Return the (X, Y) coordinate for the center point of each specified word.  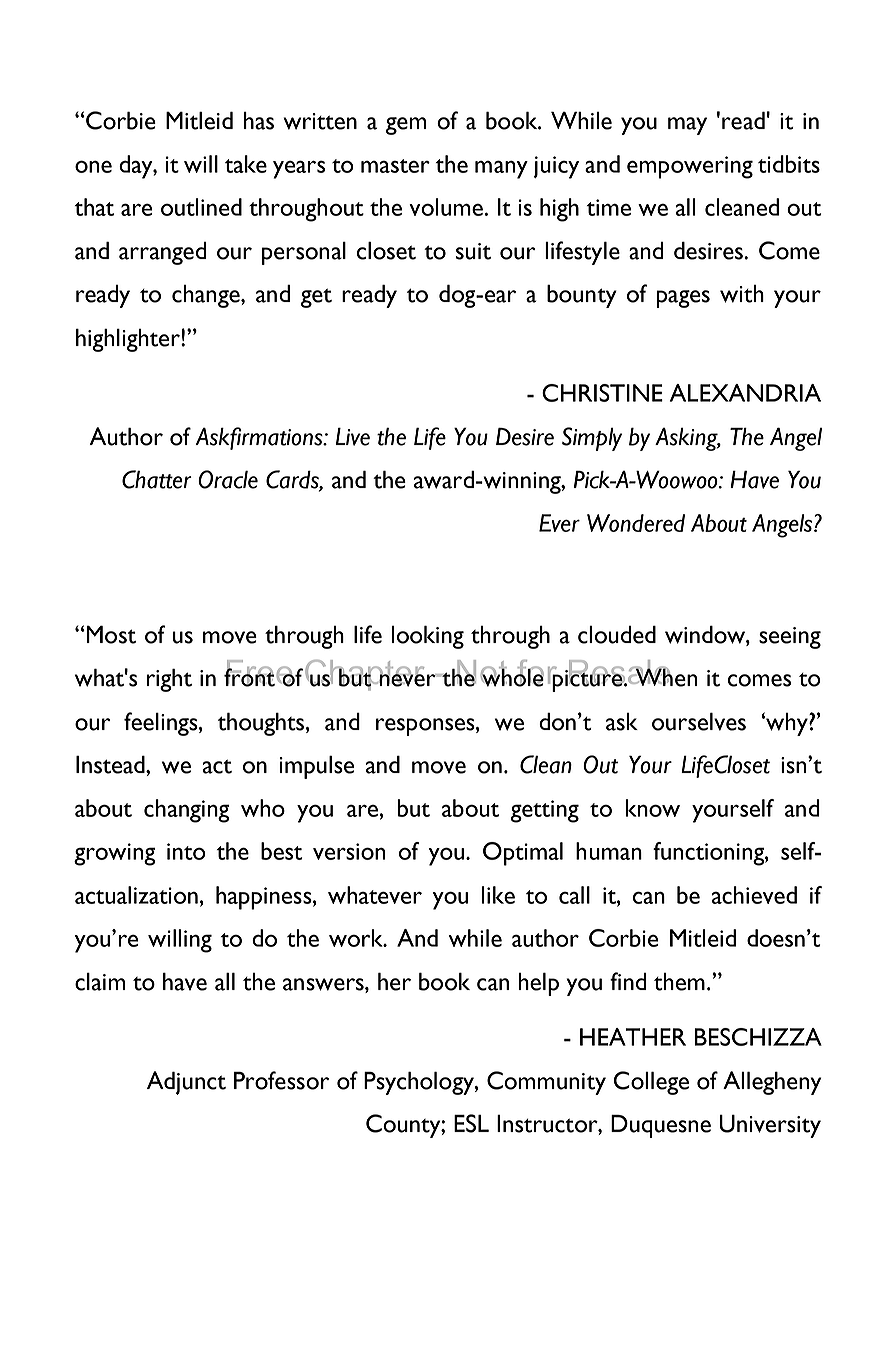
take (246, 164)
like (498, 895)
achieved (754, 895)
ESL (471, 1123)
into (186, 851)
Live (353, 436)
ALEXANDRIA (745, 393)
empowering (690, 167)
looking (428, 637)
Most (110, 634)
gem (406, 126)
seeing (790, 638)
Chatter (157, 479)
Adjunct (186, 1083)
